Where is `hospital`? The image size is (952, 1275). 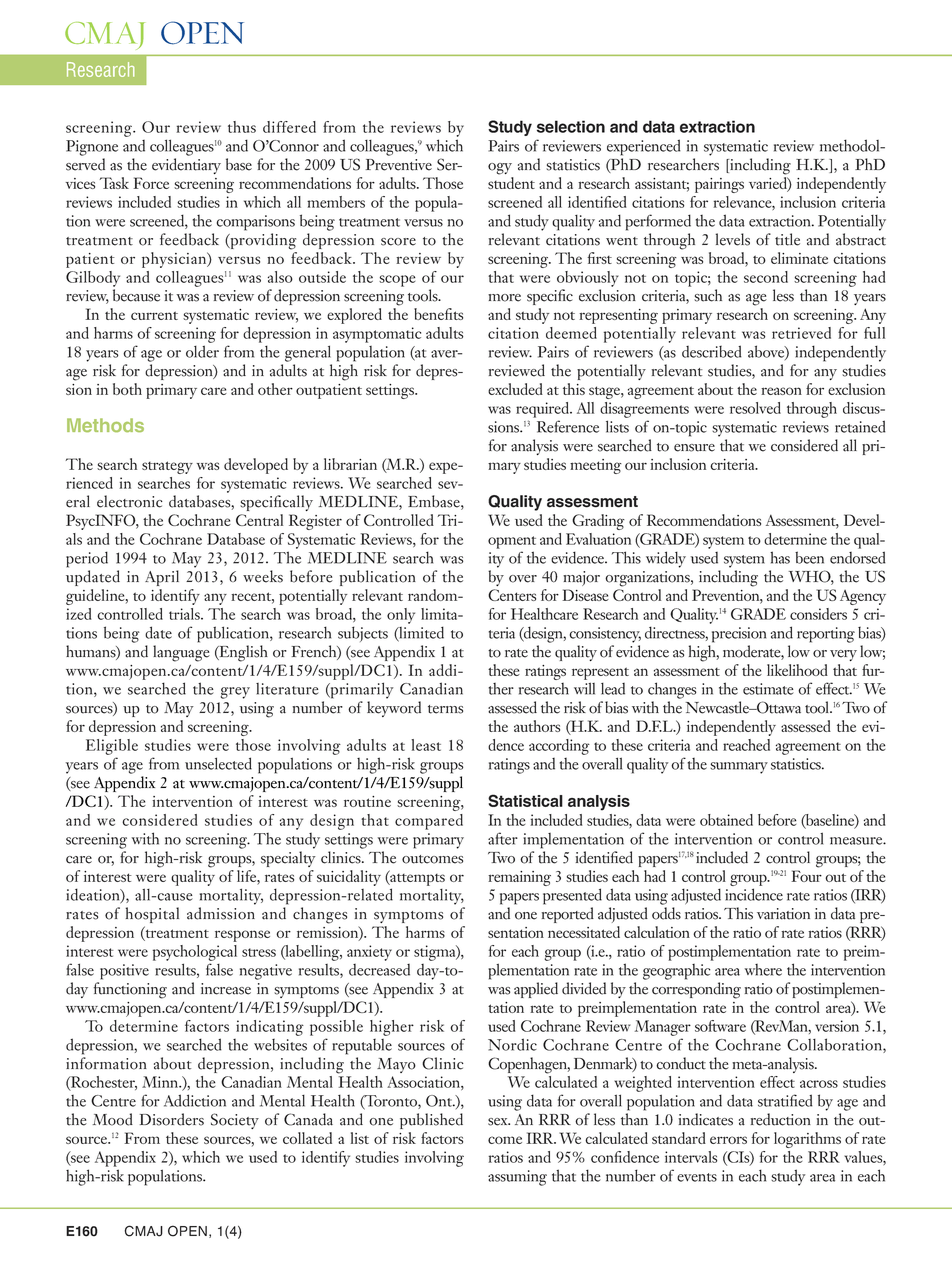
hospital is located at coordinates (152, 915).
